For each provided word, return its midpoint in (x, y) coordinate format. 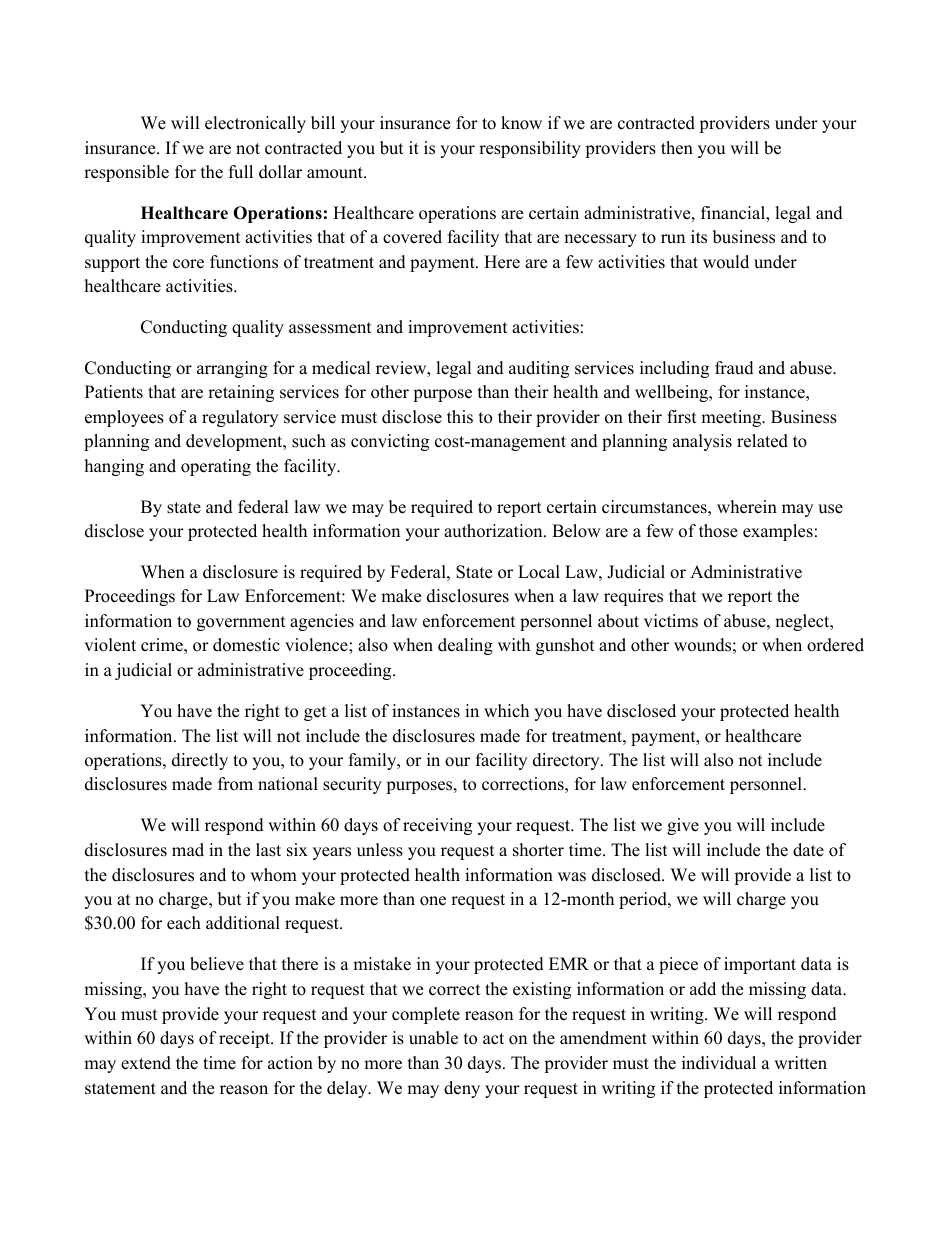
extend (146, 1063)
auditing (539, 369)
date (808, 850)
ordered (835, 645)
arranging (232, 369)
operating (216, 467)
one (433, 901)
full (241, 172)
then (677, 148)
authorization (494, 531)
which (506, 711)
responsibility (530, 149)
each (184, 923)
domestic (246, 645)
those (718, 531)
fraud (734, 368)
